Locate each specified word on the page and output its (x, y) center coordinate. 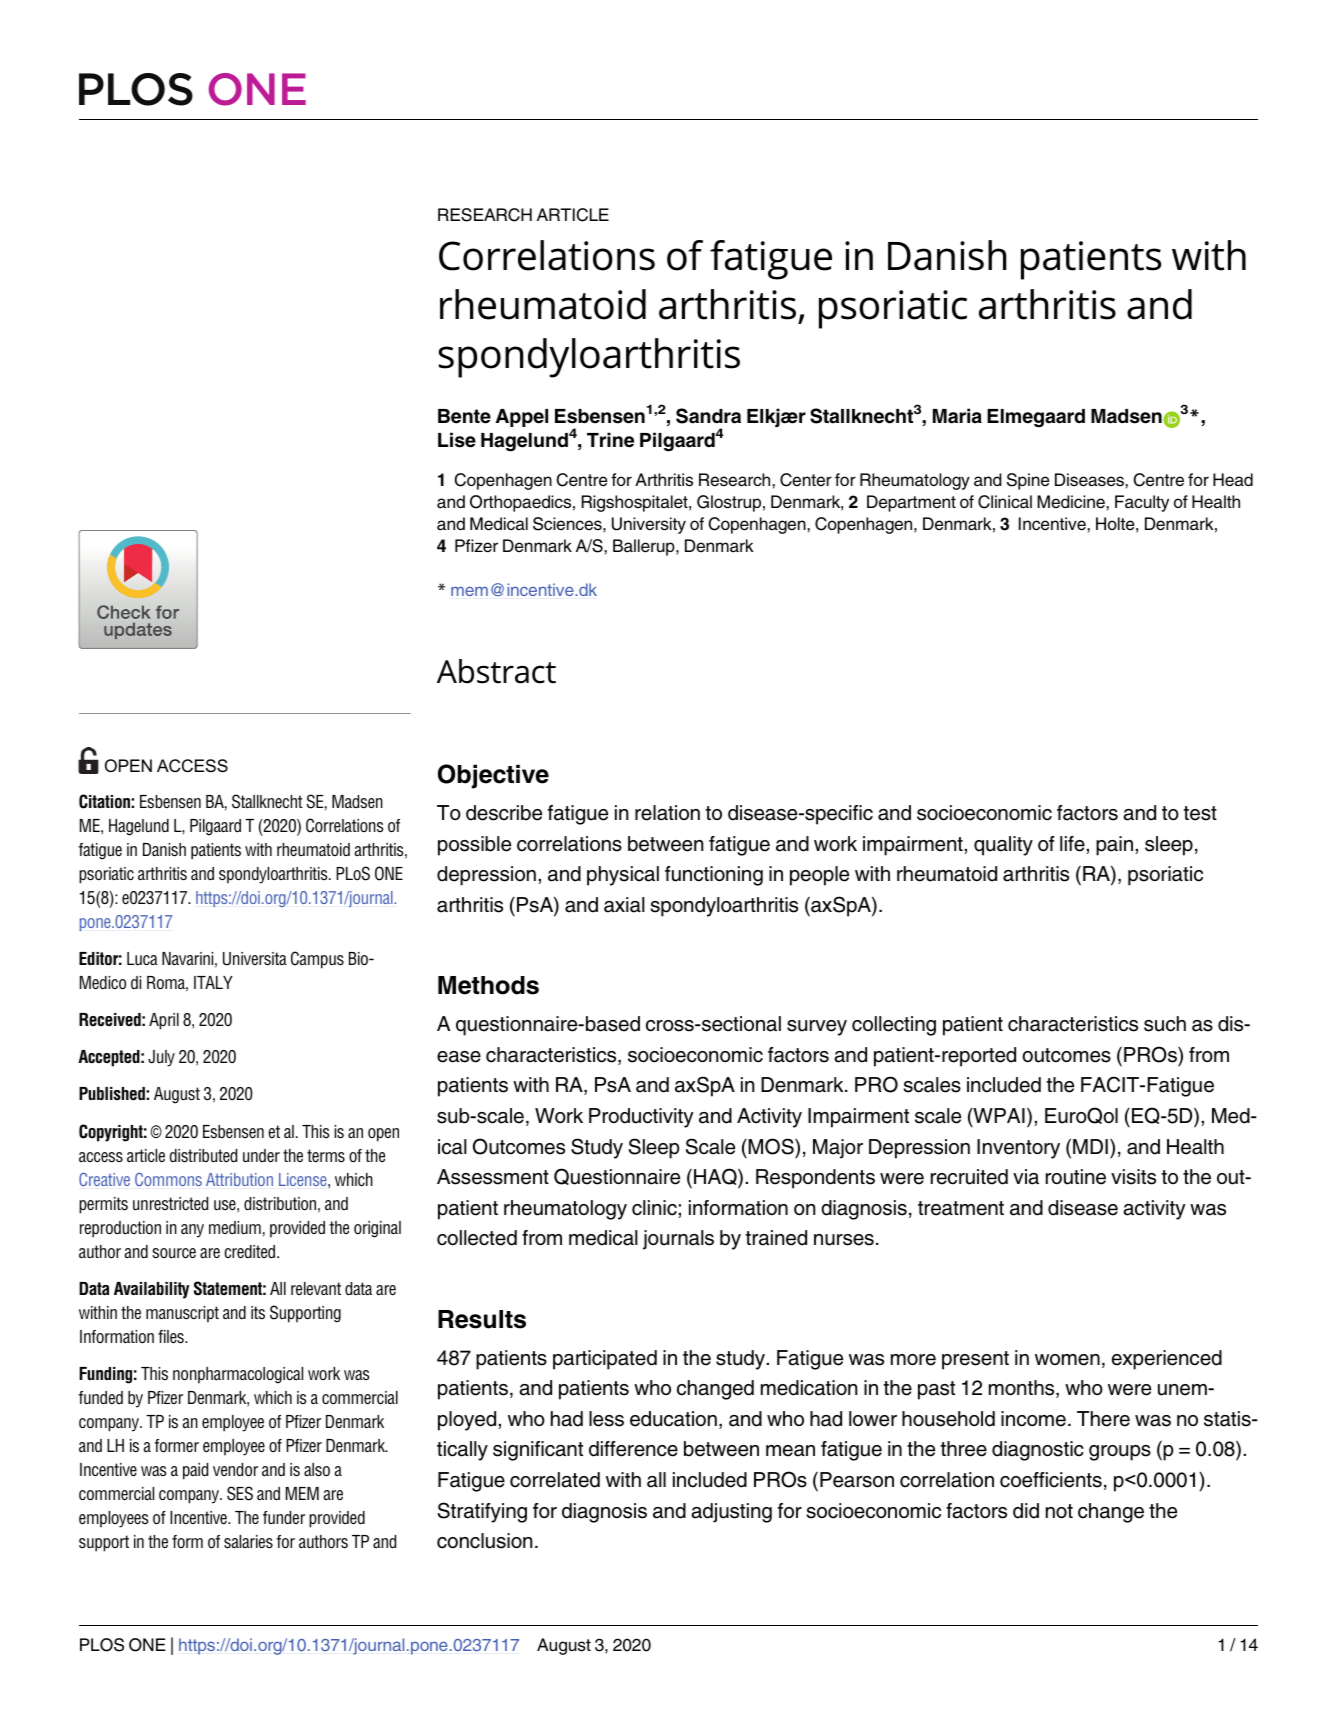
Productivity (641, 1118)
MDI (1090, 1146)
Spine (1028, 481)
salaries (248, 1542)
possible (474, 846)
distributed (203, 1156)
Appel (522, 418)
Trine (610, 440)
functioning (714, 876)
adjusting (731, 1513)
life (1072, 844)
